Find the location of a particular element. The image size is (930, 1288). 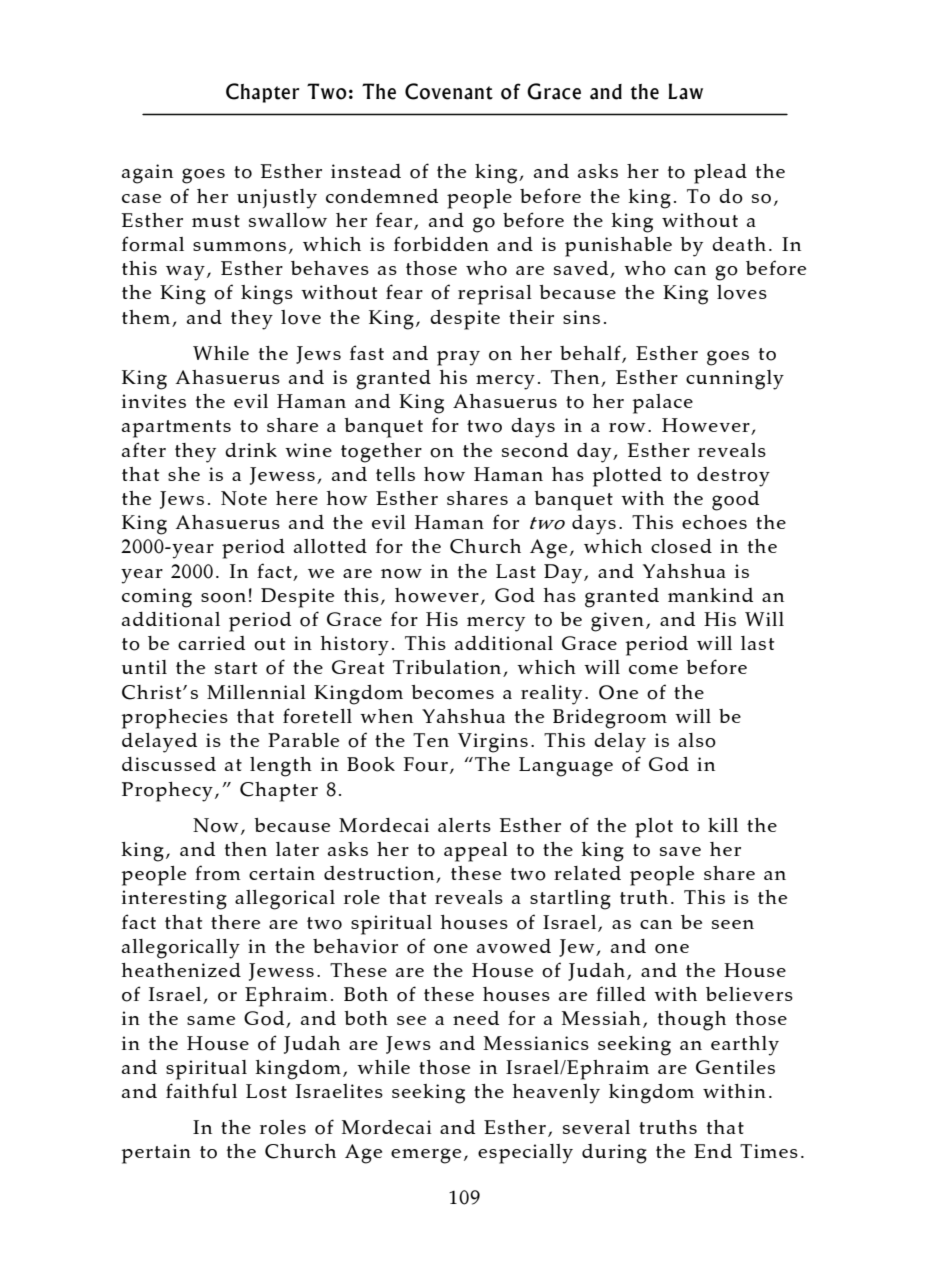

pray is located at coordinates (458, 358).
